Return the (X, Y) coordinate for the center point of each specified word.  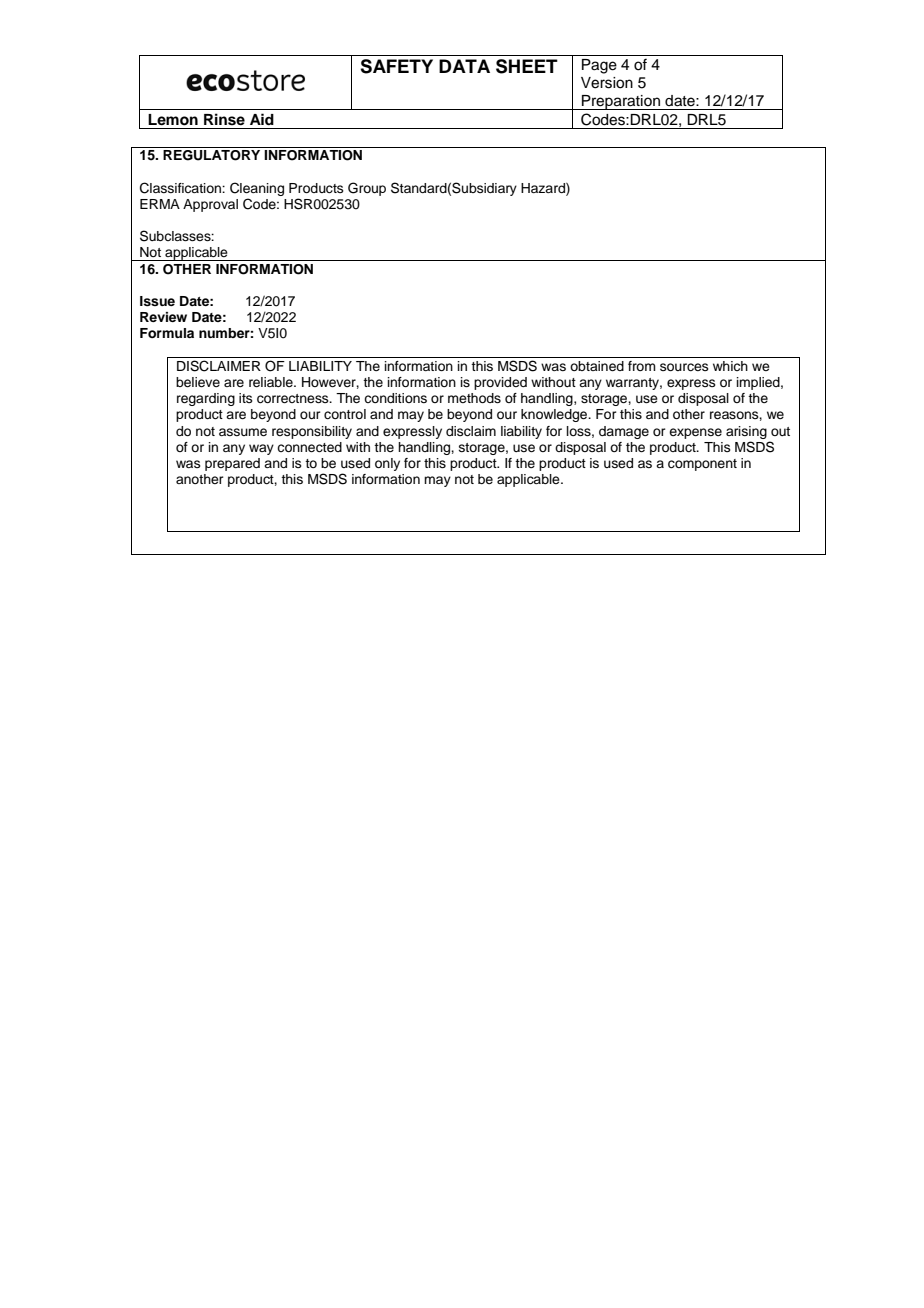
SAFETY (396, 66)
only (387, 464)
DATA (464, 66)
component (702, 465)
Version (607, 83)
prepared (232, 464)
